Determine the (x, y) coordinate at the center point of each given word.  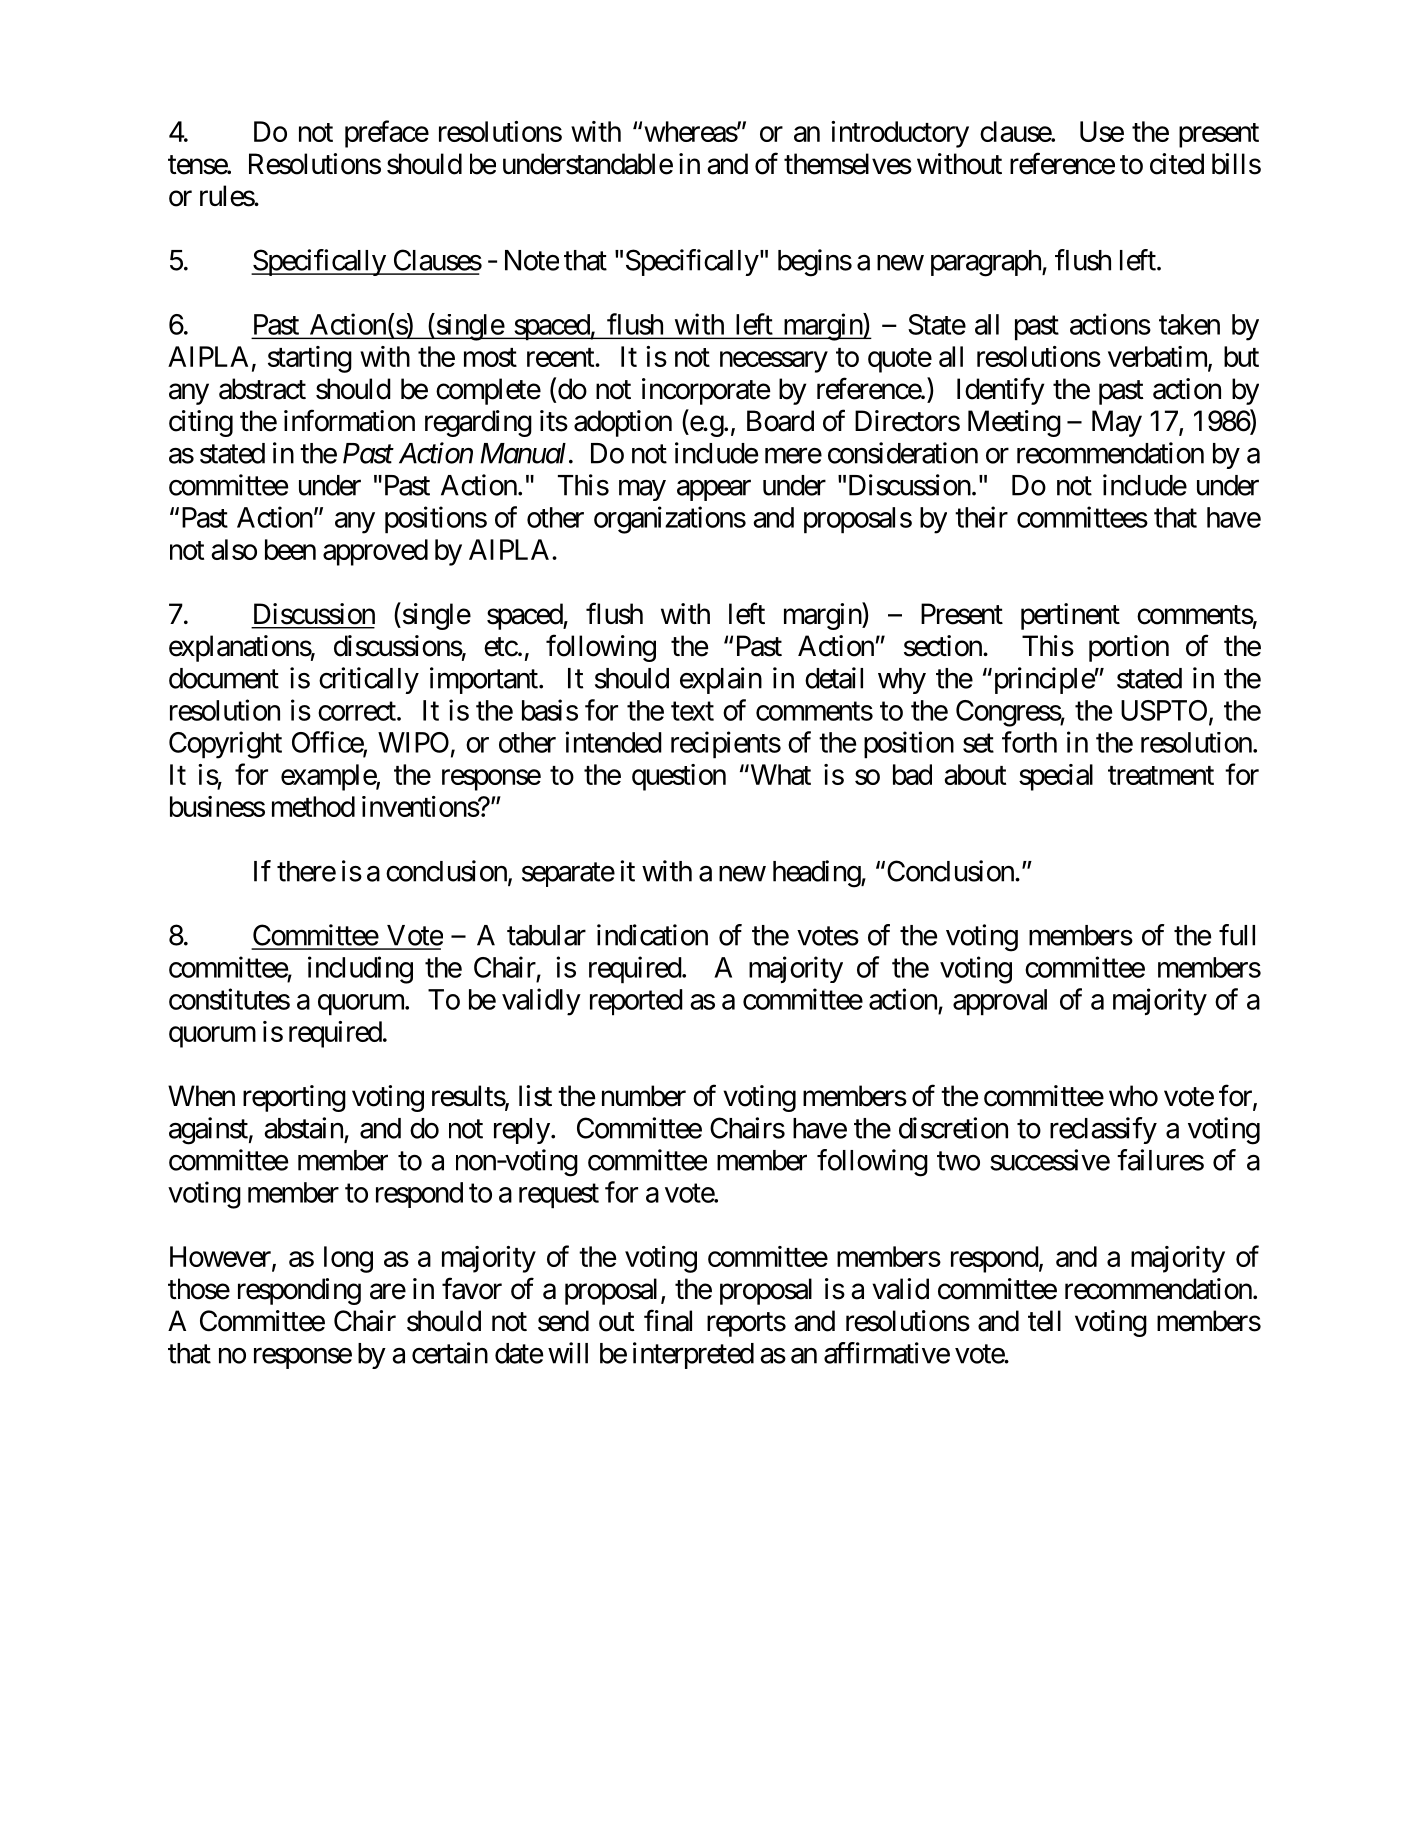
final (668, 1320)
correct (358, 711)
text (692, 711)
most (490, 357)
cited (1177, 164)
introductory (900, 134)
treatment (1161, 775)
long (348, 1259)
